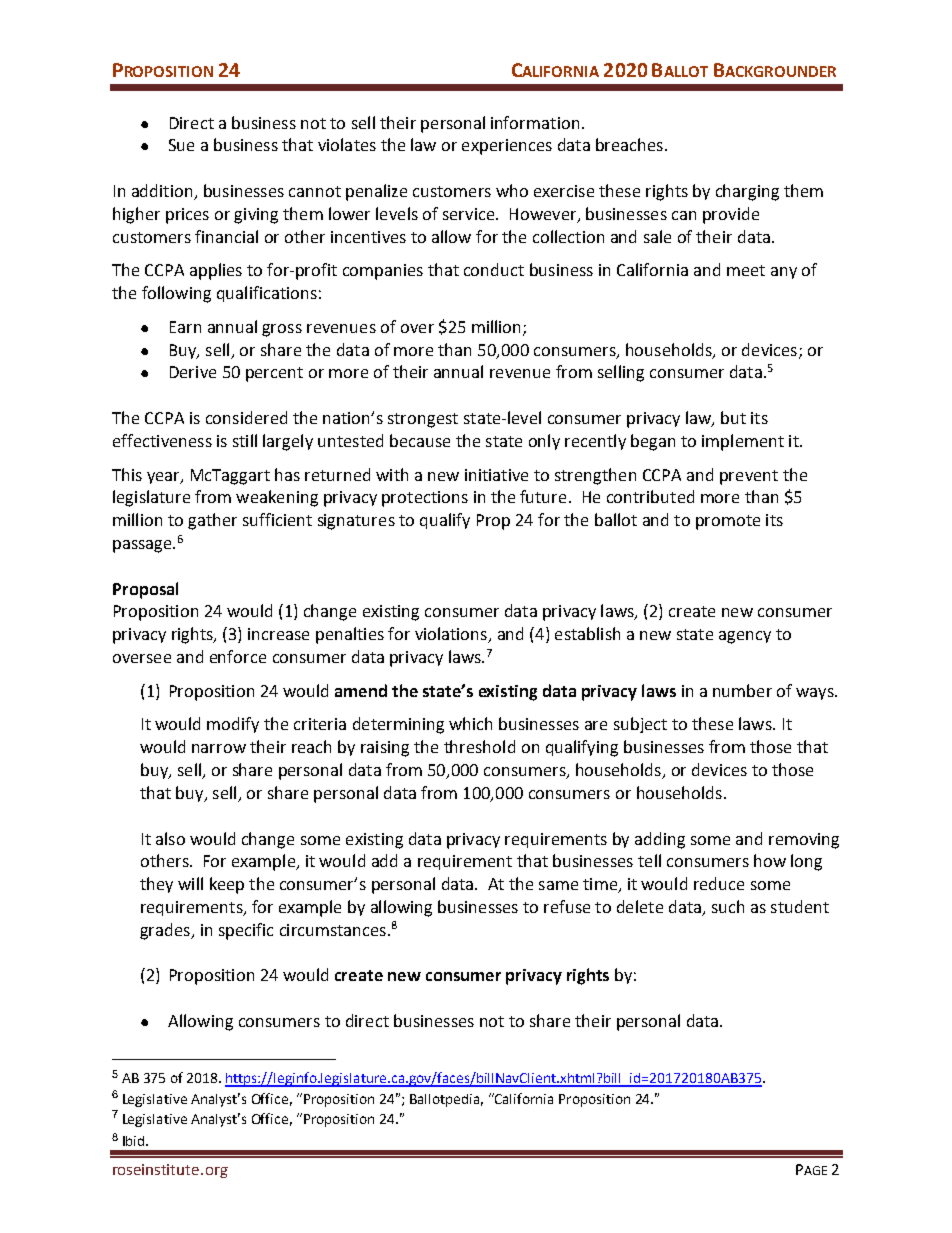 The image size is (952, 1233). I want to click on Sue, so click(181, 145).
